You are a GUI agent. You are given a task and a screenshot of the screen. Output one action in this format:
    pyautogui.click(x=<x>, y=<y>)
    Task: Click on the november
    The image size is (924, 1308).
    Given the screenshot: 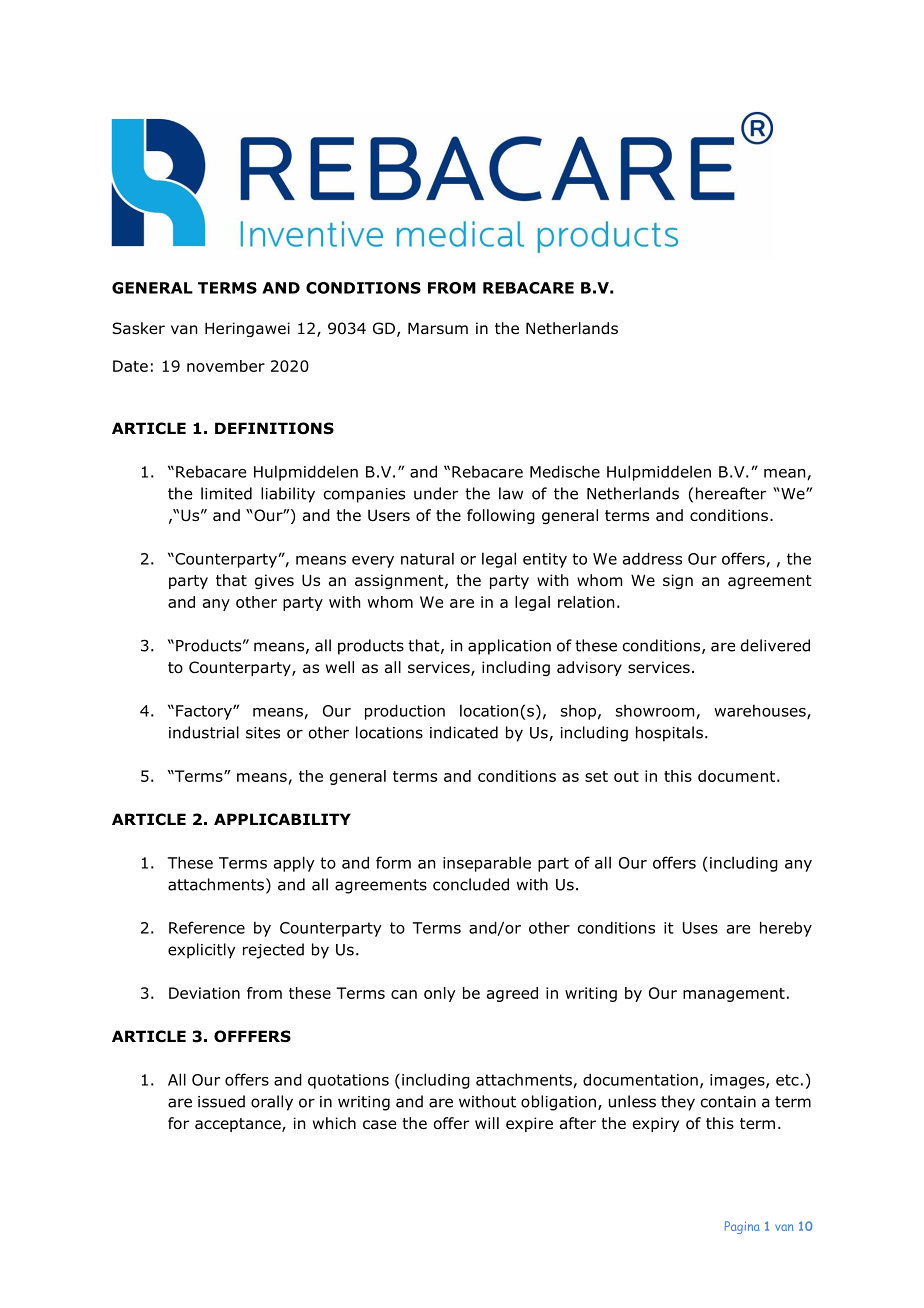 What is the action you would take?
    pyautogui.click(x=226, y=366)
